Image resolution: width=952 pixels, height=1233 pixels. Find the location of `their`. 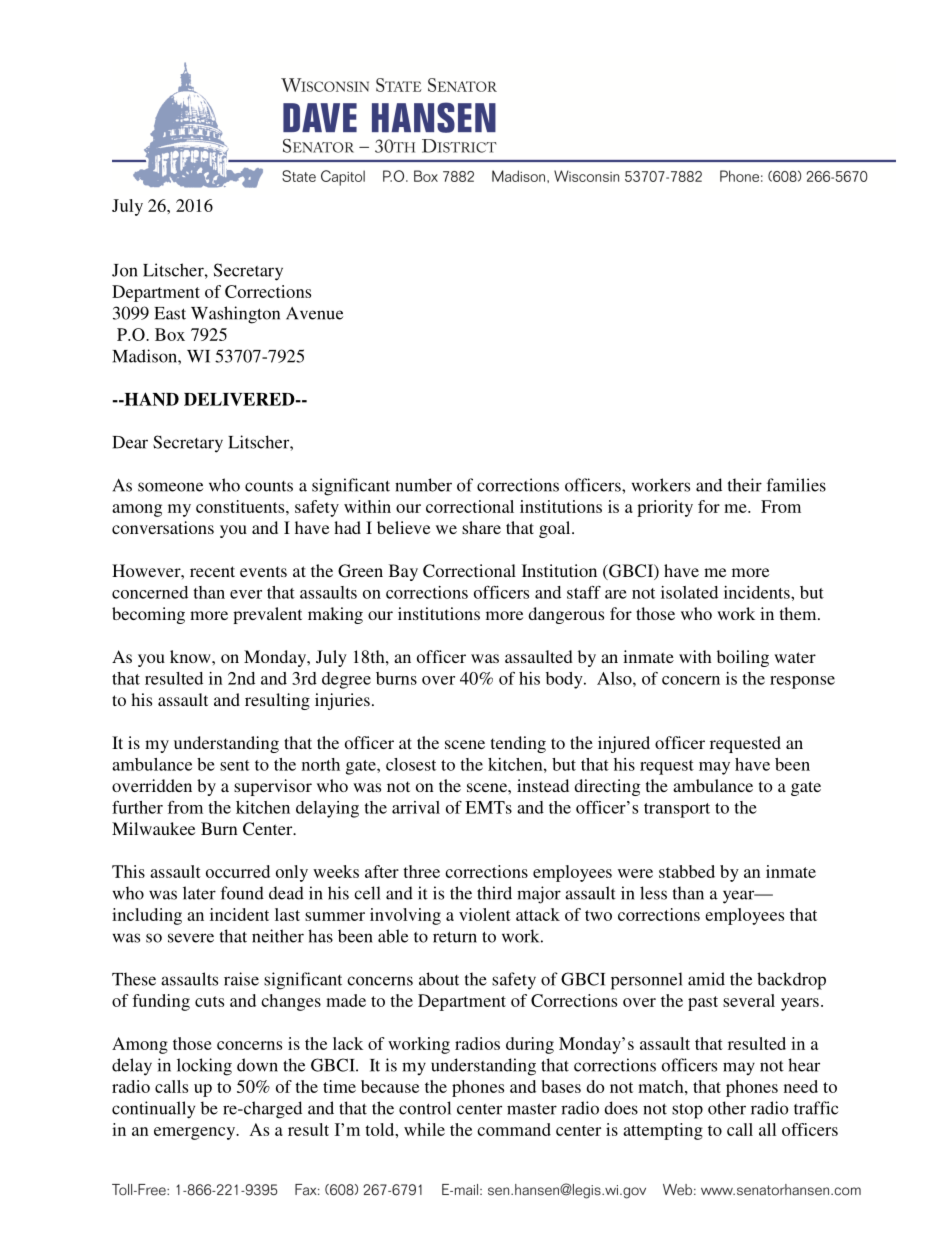

their is located at coordinates (745, 485).
